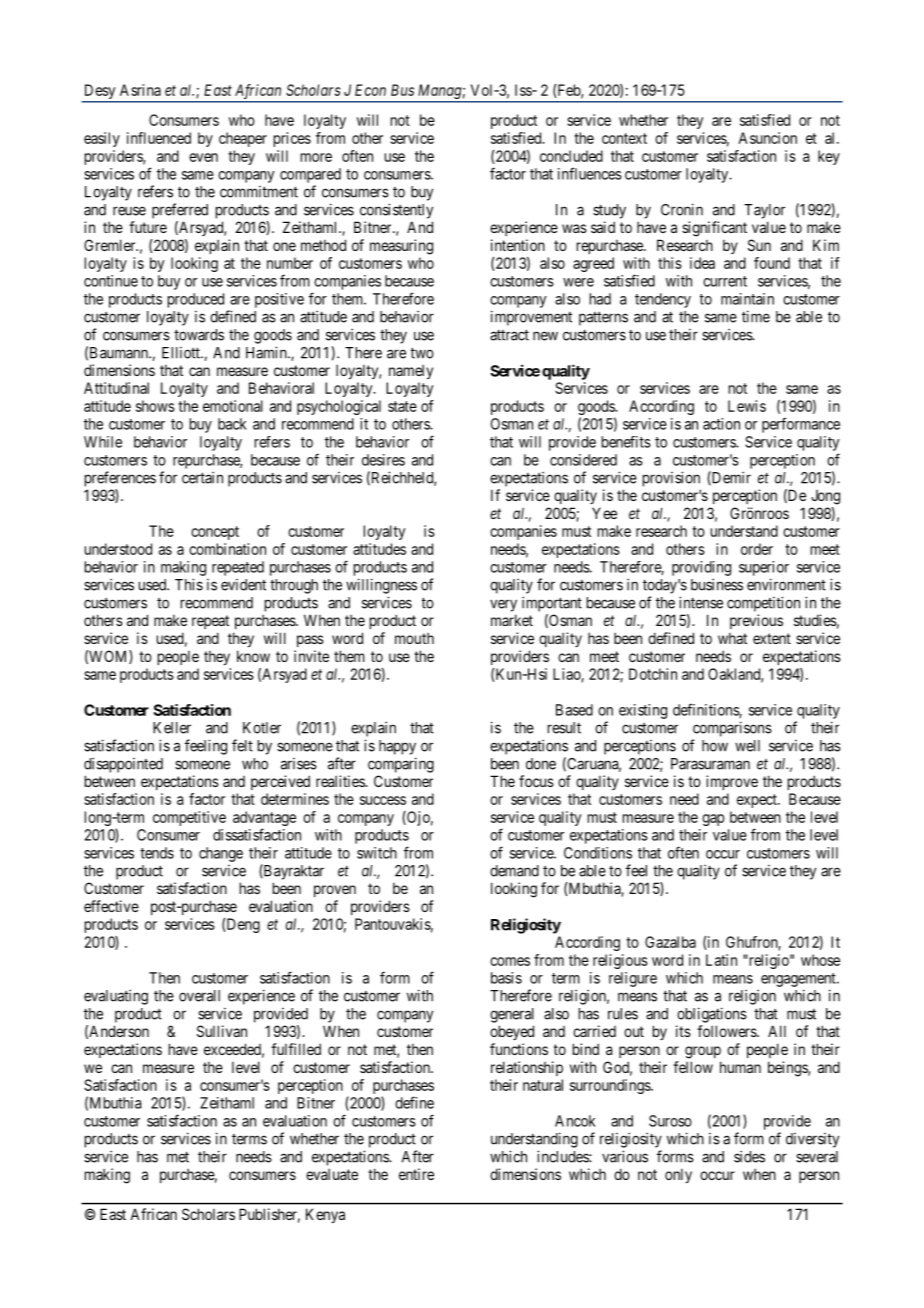 The image size is (924, 1308). I want to click on Kenya, so click(325, 1215).
